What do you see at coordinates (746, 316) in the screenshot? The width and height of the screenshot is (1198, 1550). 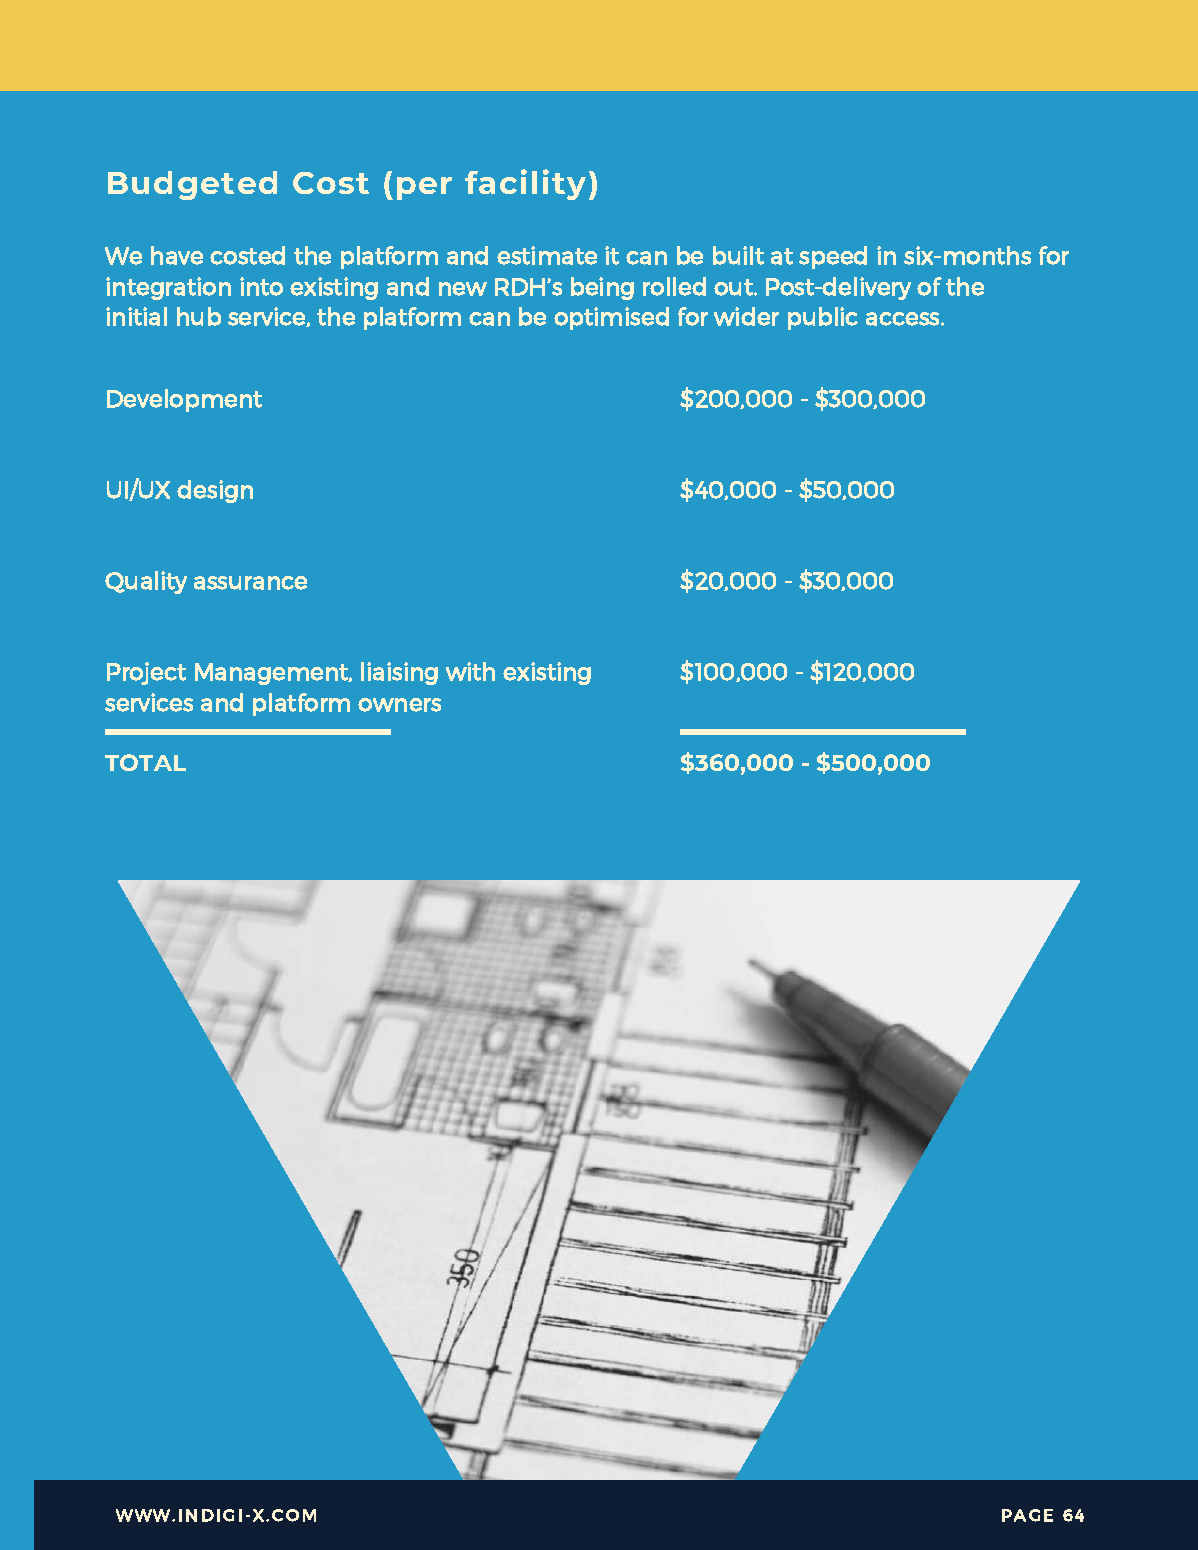 I see `wider` at bounding box center [746, 316].
